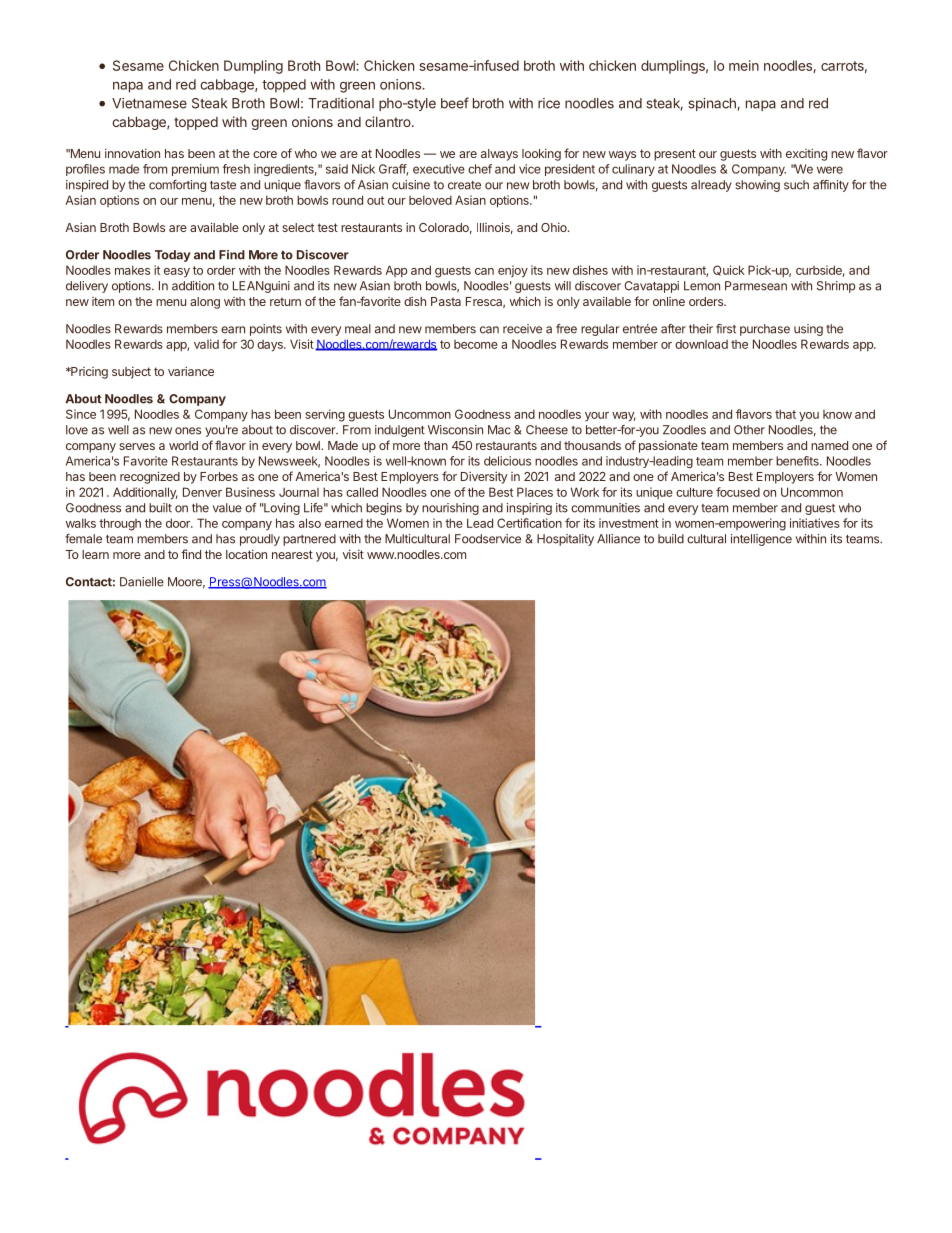 This screenshot has height=1233, width=952. What do you see at coordinates (476, 344) in the screenshot?
I see `become` at bounding box center [476, 344].
